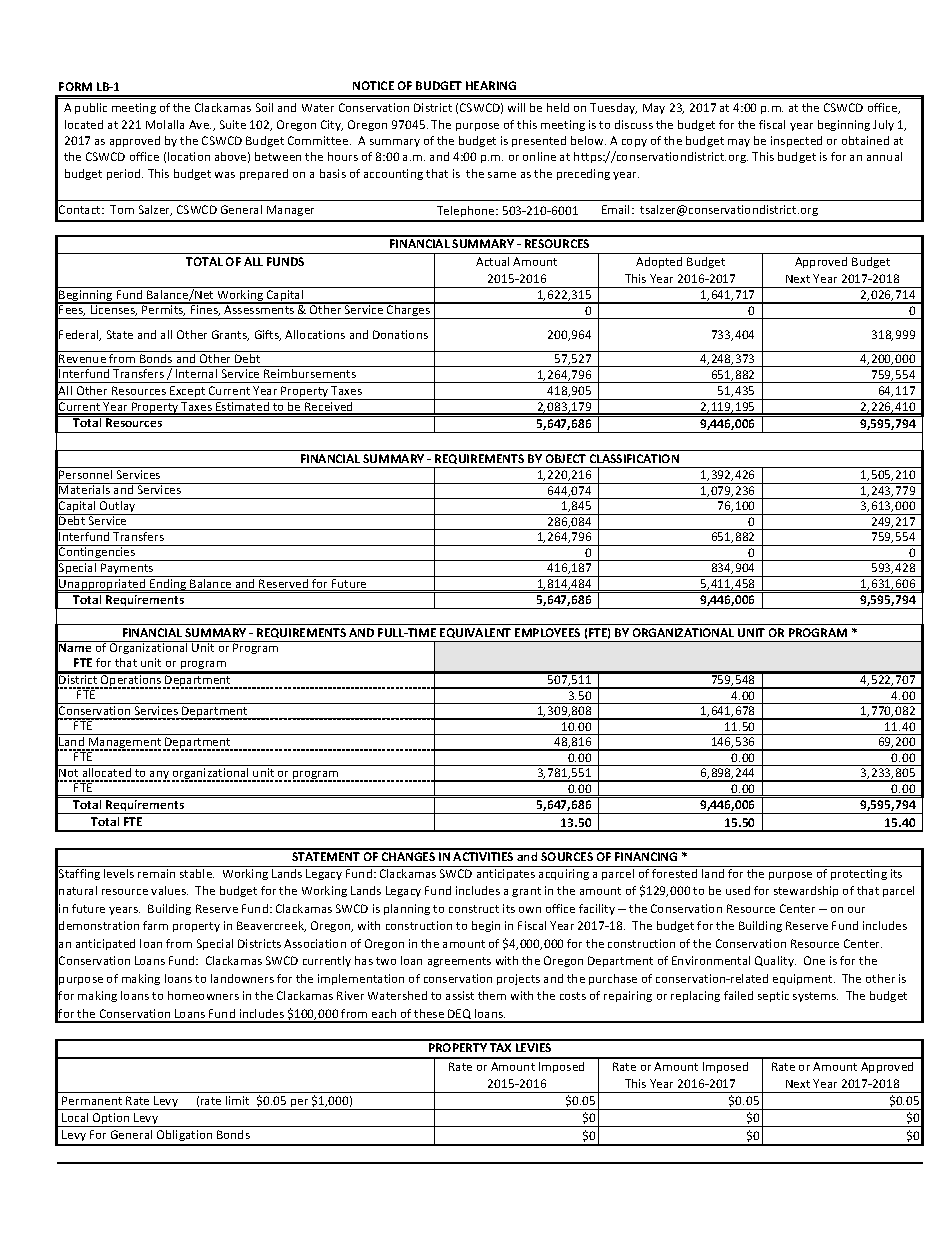 The height and width of the document is (1233, 952). Describe the element at coordinates (646, 856) in the document. I see `FINANCING` at that location.
